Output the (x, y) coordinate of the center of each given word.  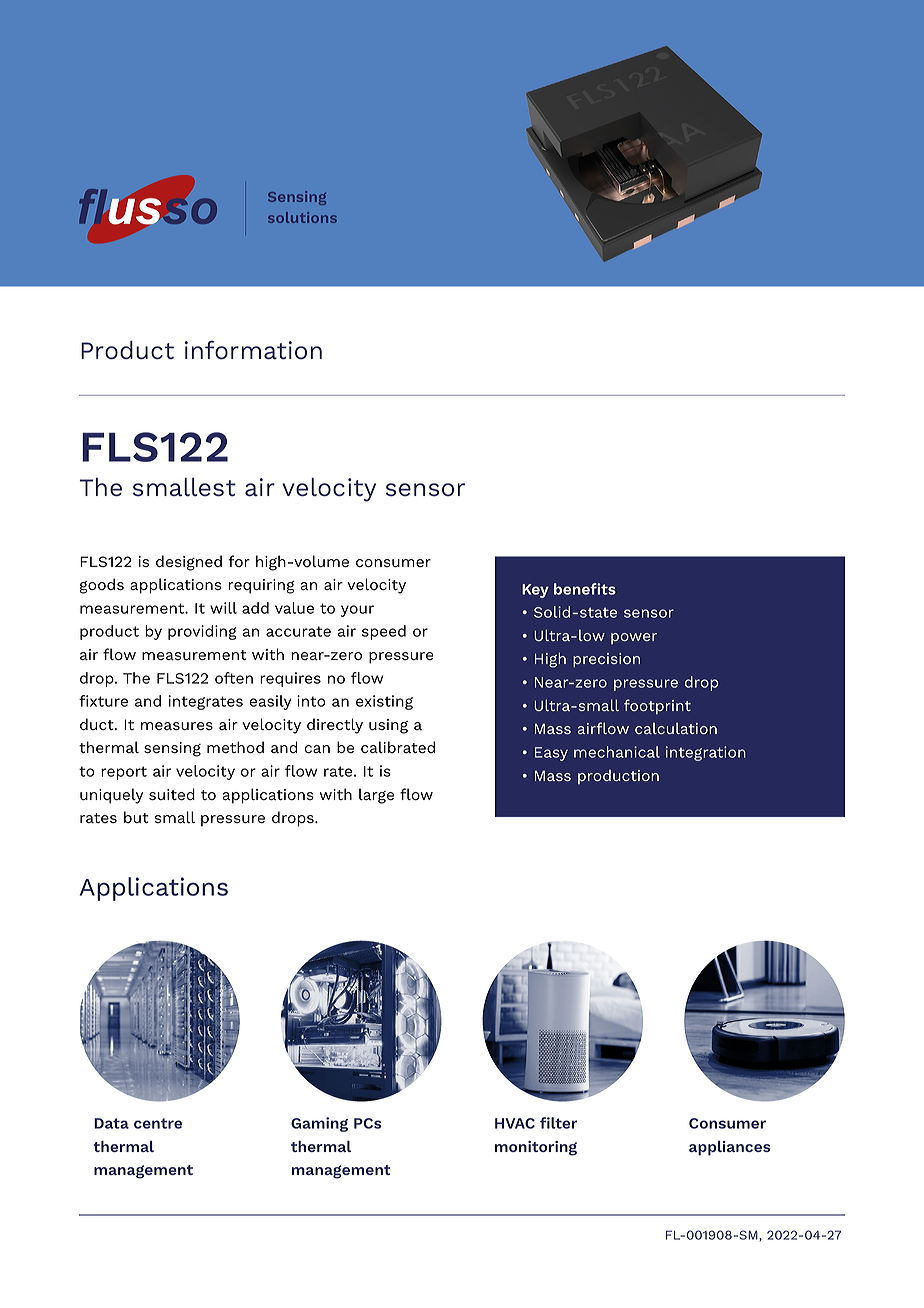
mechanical (617, 752)
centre (158, 1123)
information (253, 350)
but (136, 817)
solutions (302, 217)
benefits (585, 589)
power (634, 638)
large (376, 796)
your (357, 611)
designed (189, 563)
